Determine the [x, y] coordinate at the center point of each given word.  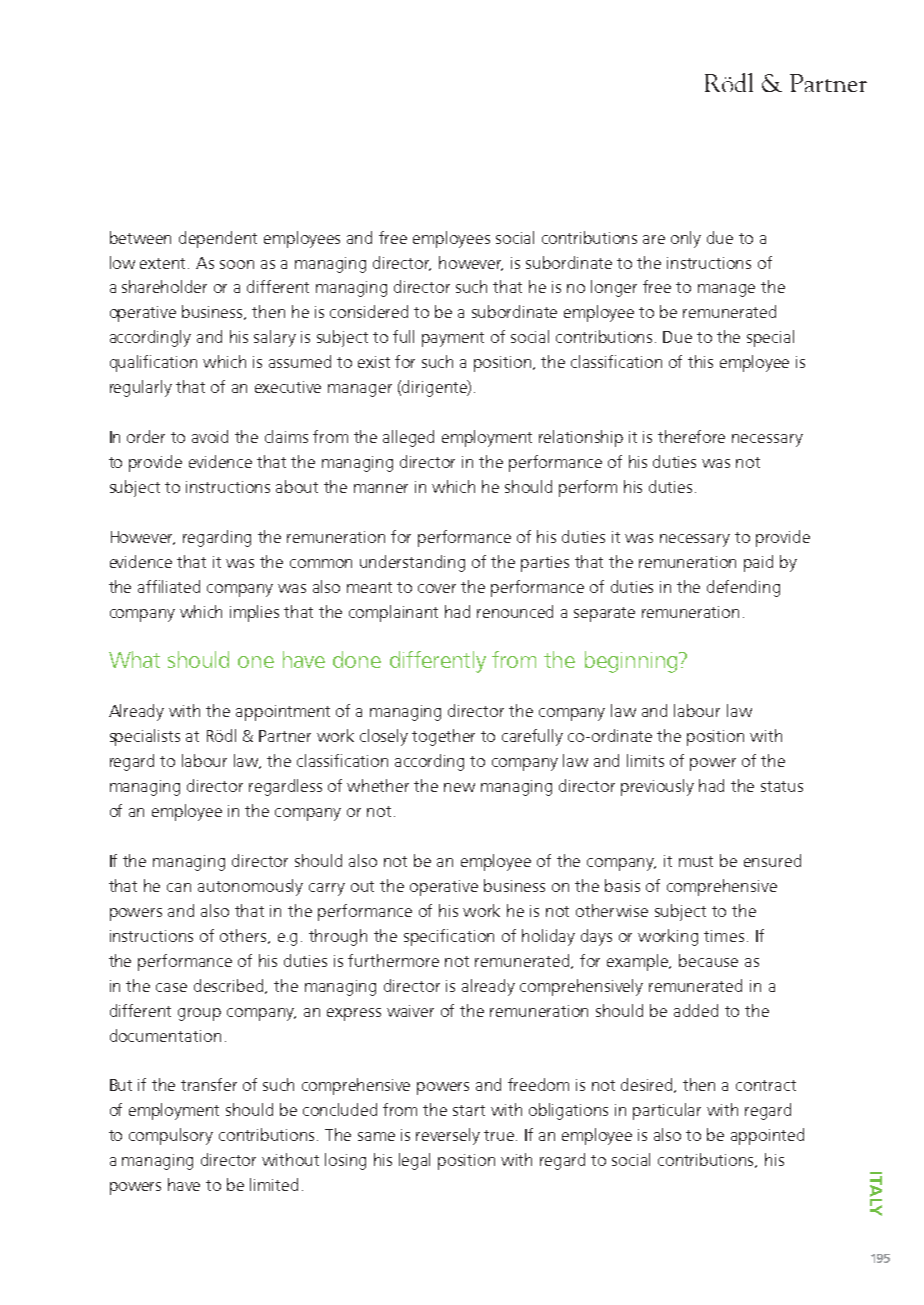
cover [437, 588]
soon [237, 264]
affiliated [169, 586]
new [459, 787]
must [696, 861]
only [686, 239]
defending [743, 588]
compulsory [171, 1136]
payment [453, 339]
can [179, 887]
